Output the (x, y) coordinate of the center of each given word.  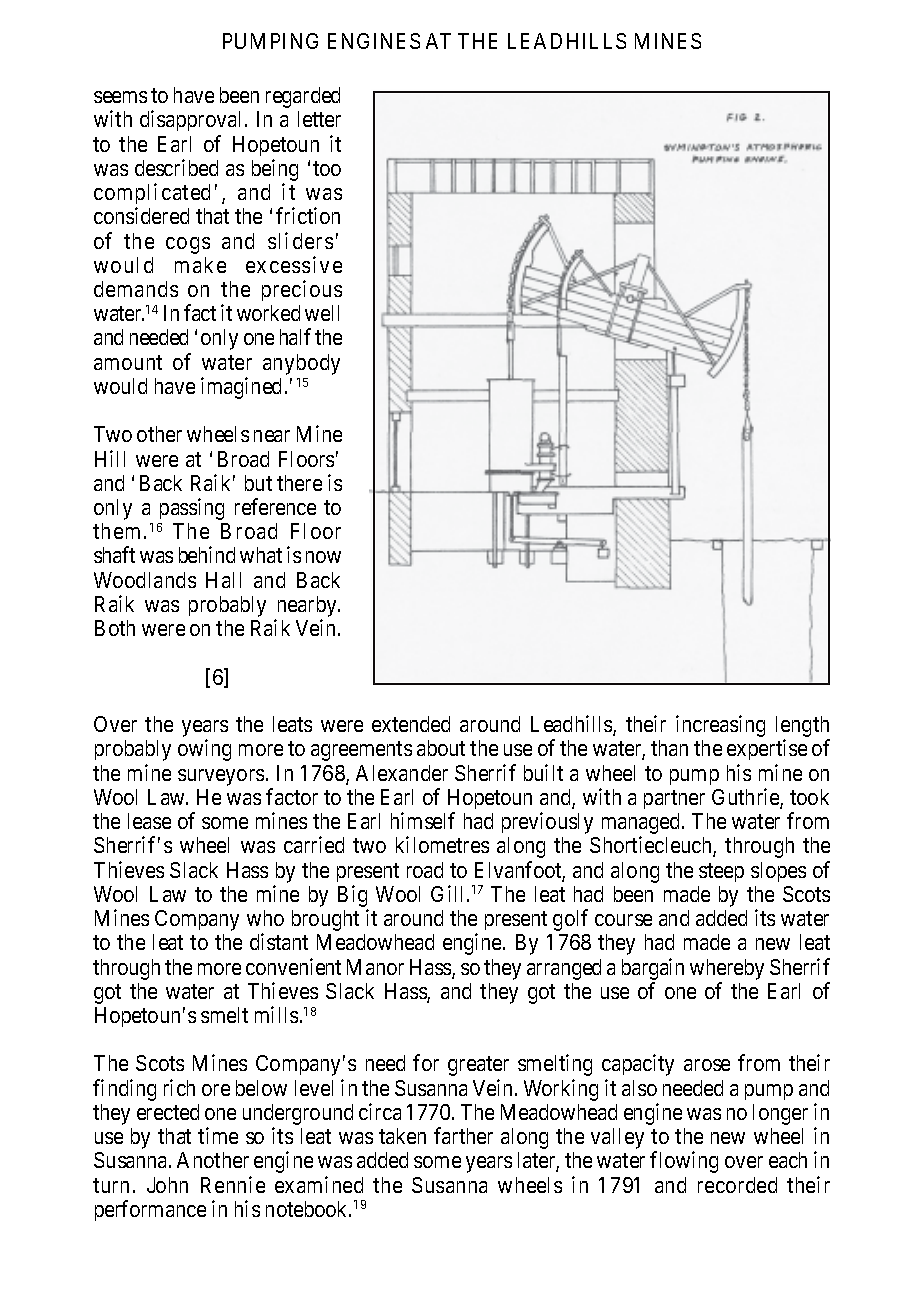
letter (319, 119)
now (323, 557)
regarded (303, 97)
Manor (375, 967)
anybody (301, 364)
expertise (767, 749)
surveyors (221, 777)
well (322, 313)
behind (207, 554)
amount (128, 362)
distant (279, 941)
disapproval (190, 120)
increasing (720, 726)
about (441, 748)
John (167, 1185)
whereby (727, 969)
